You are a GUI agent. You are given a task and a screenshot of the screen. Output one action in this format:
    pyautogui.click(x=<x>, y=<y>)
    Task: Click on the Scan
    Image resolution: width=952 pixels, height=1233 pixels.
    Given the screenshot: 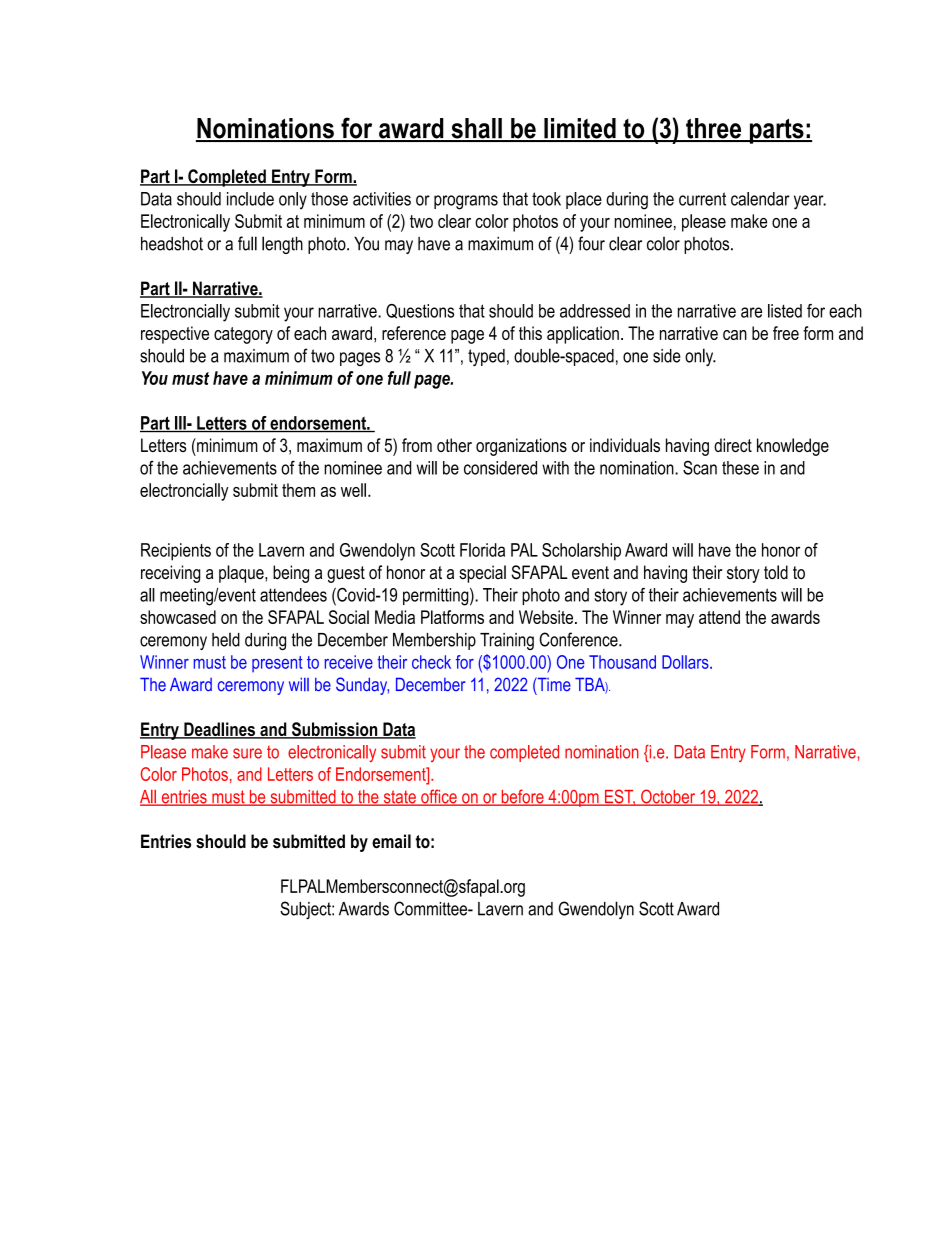 What is the action you would take?
    pyautogui.click(x=700, y=467)
